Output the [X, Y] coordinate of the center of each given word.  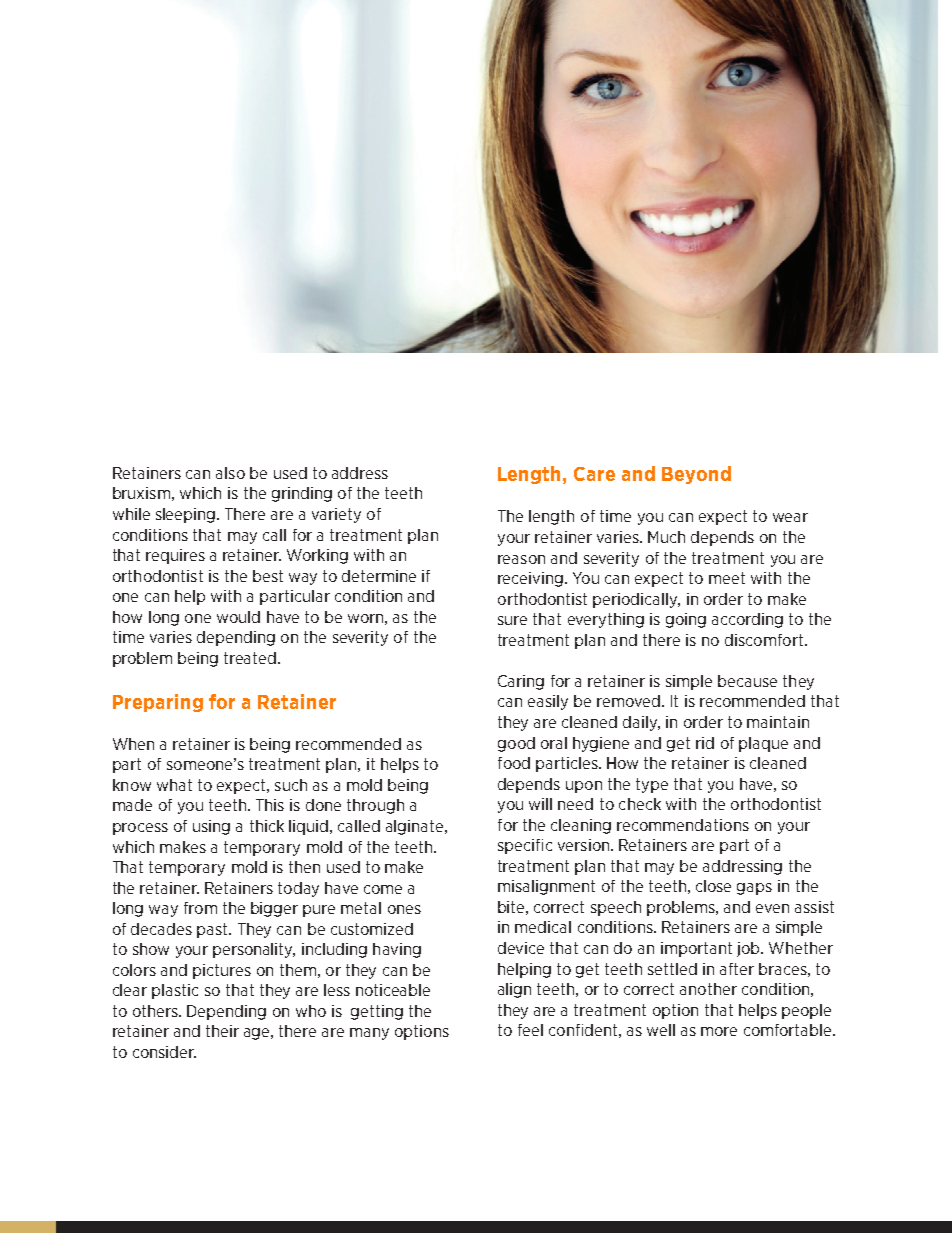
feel [530, 1030]
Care [594, 474]
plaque [763, 744]
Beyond [696, 475]
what [174, 785]
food [514, 763]
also [230, 473]
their [222, 1031]
